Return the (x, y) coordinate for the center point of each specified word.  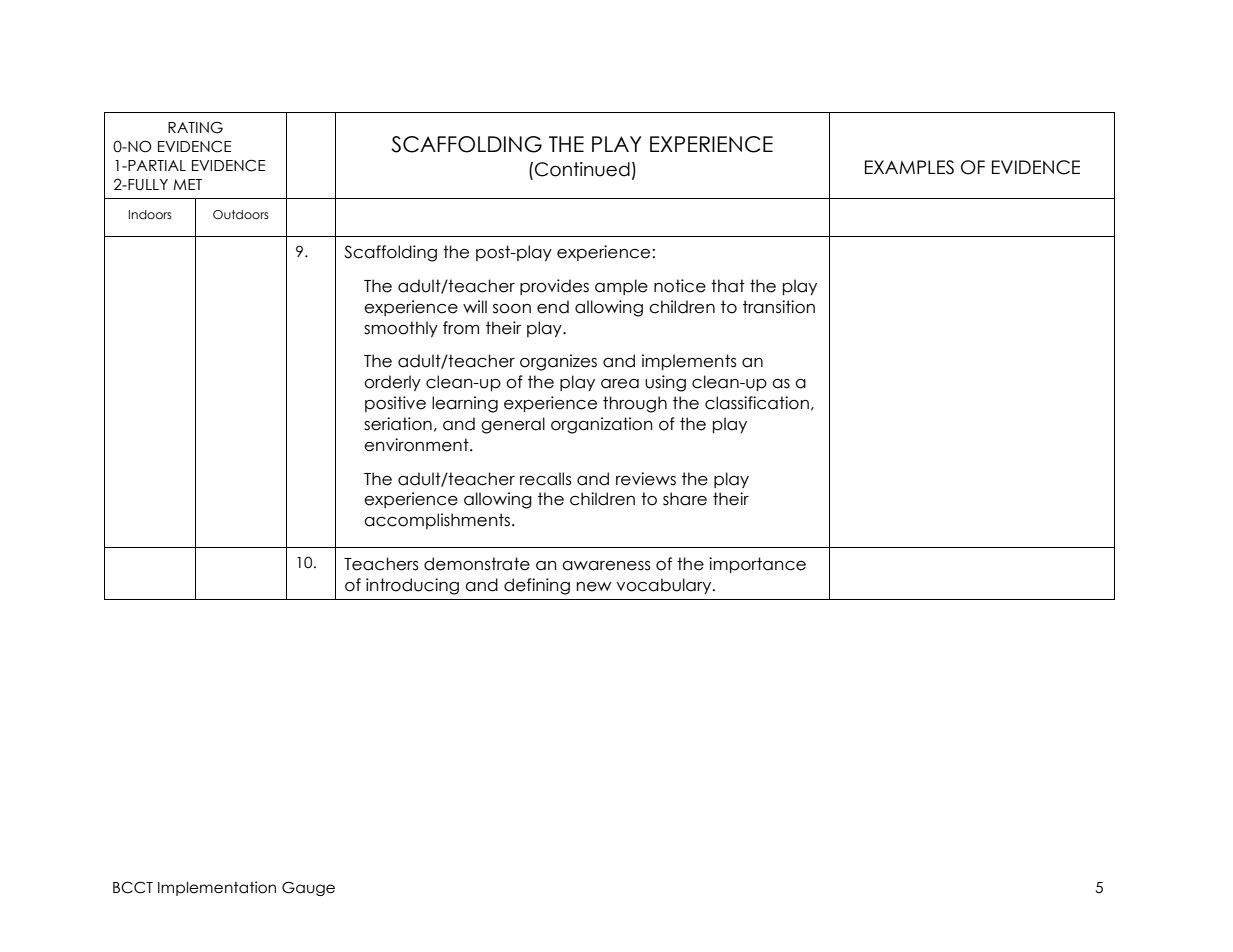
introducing (412, 586)
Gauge (308, 888)
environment (417, 445)
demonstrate (477, 564)
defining (537, 586)
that (728, 286)
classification (757, 403)
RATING (195, 127)
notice (680, 286)
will (475, 306)
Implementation (217, 888)
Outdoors (241, 214)
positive (395, 404)
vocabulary (665, 586)
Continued (582, 169)
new (594, 587)
